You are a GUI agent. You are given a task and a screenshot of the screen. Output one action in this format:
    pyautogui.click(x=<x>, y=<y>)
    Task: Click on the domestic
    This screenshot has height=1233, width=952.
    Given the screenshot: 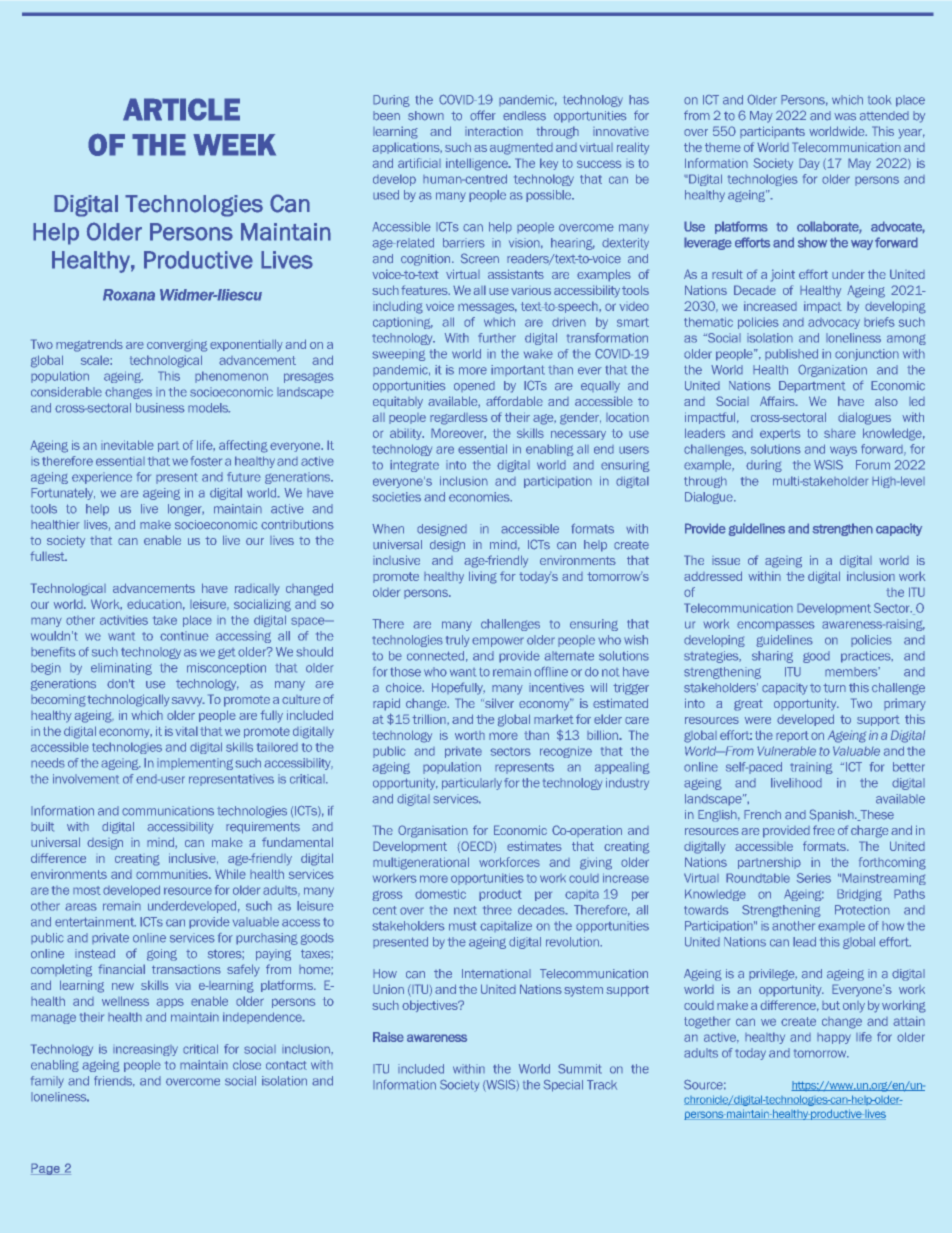 What is the action you would take?
    pyautogui.click(x=440, y=894)
